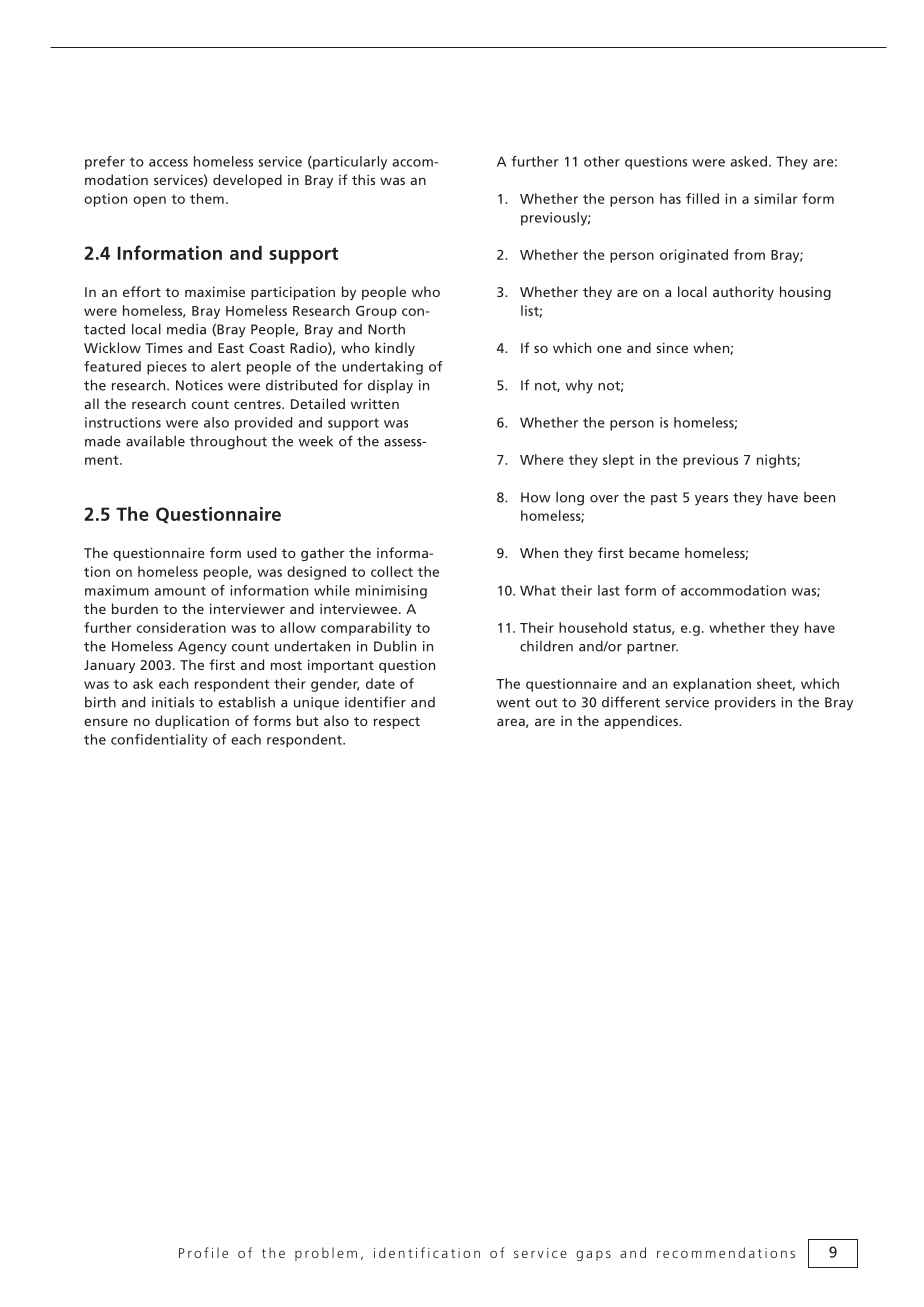 The width and height of the document is (924, 1307). What do you see at coordinates (397, 723) in the document?
I see `respect` at bounding box center [397, 723].
